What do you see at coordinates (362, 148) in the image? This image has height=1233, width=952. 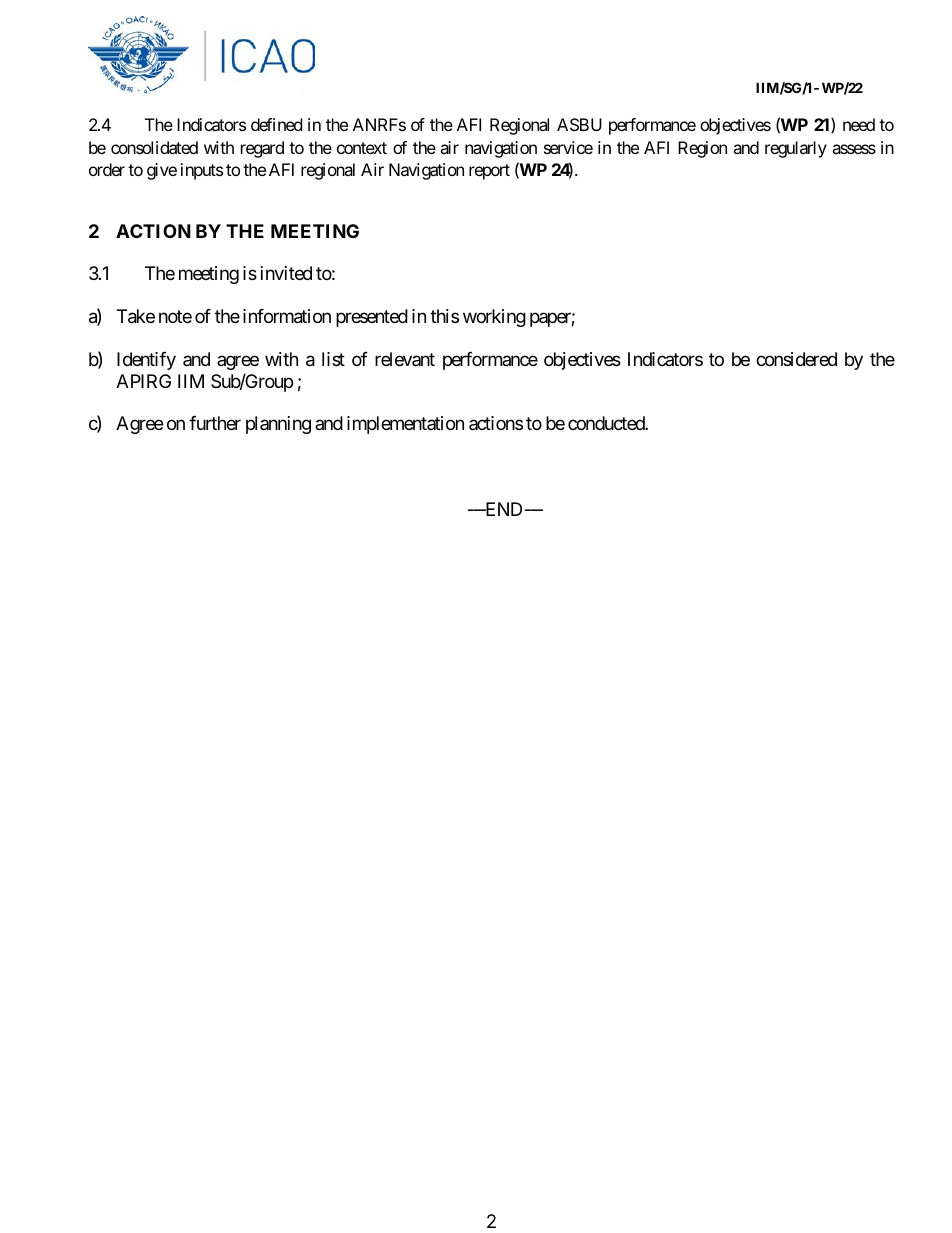 I see `context` at bounding box center [362, 148].
